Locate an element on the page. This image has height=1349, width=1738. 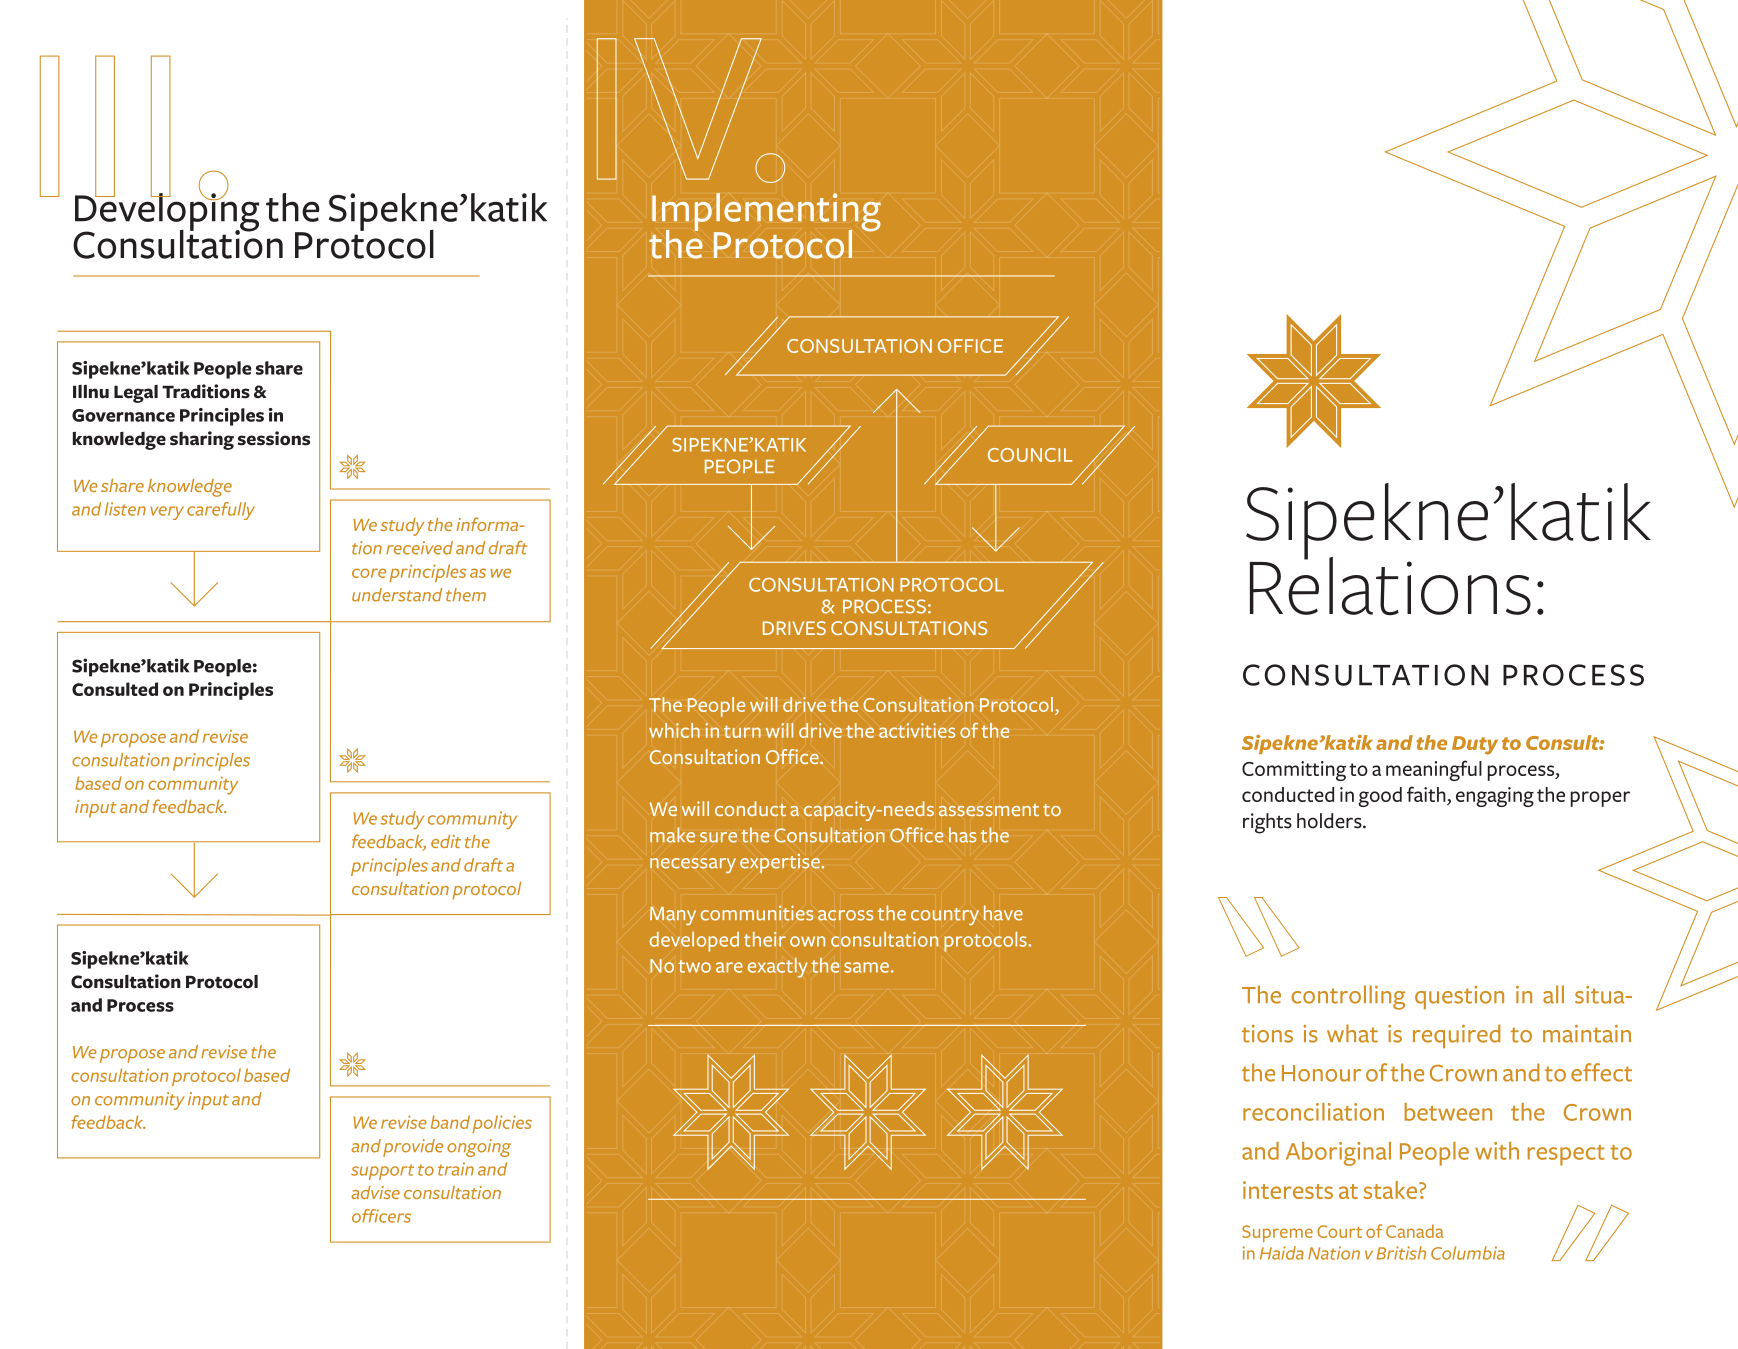
COUNCIL is located at coordinates (1030, 455).
